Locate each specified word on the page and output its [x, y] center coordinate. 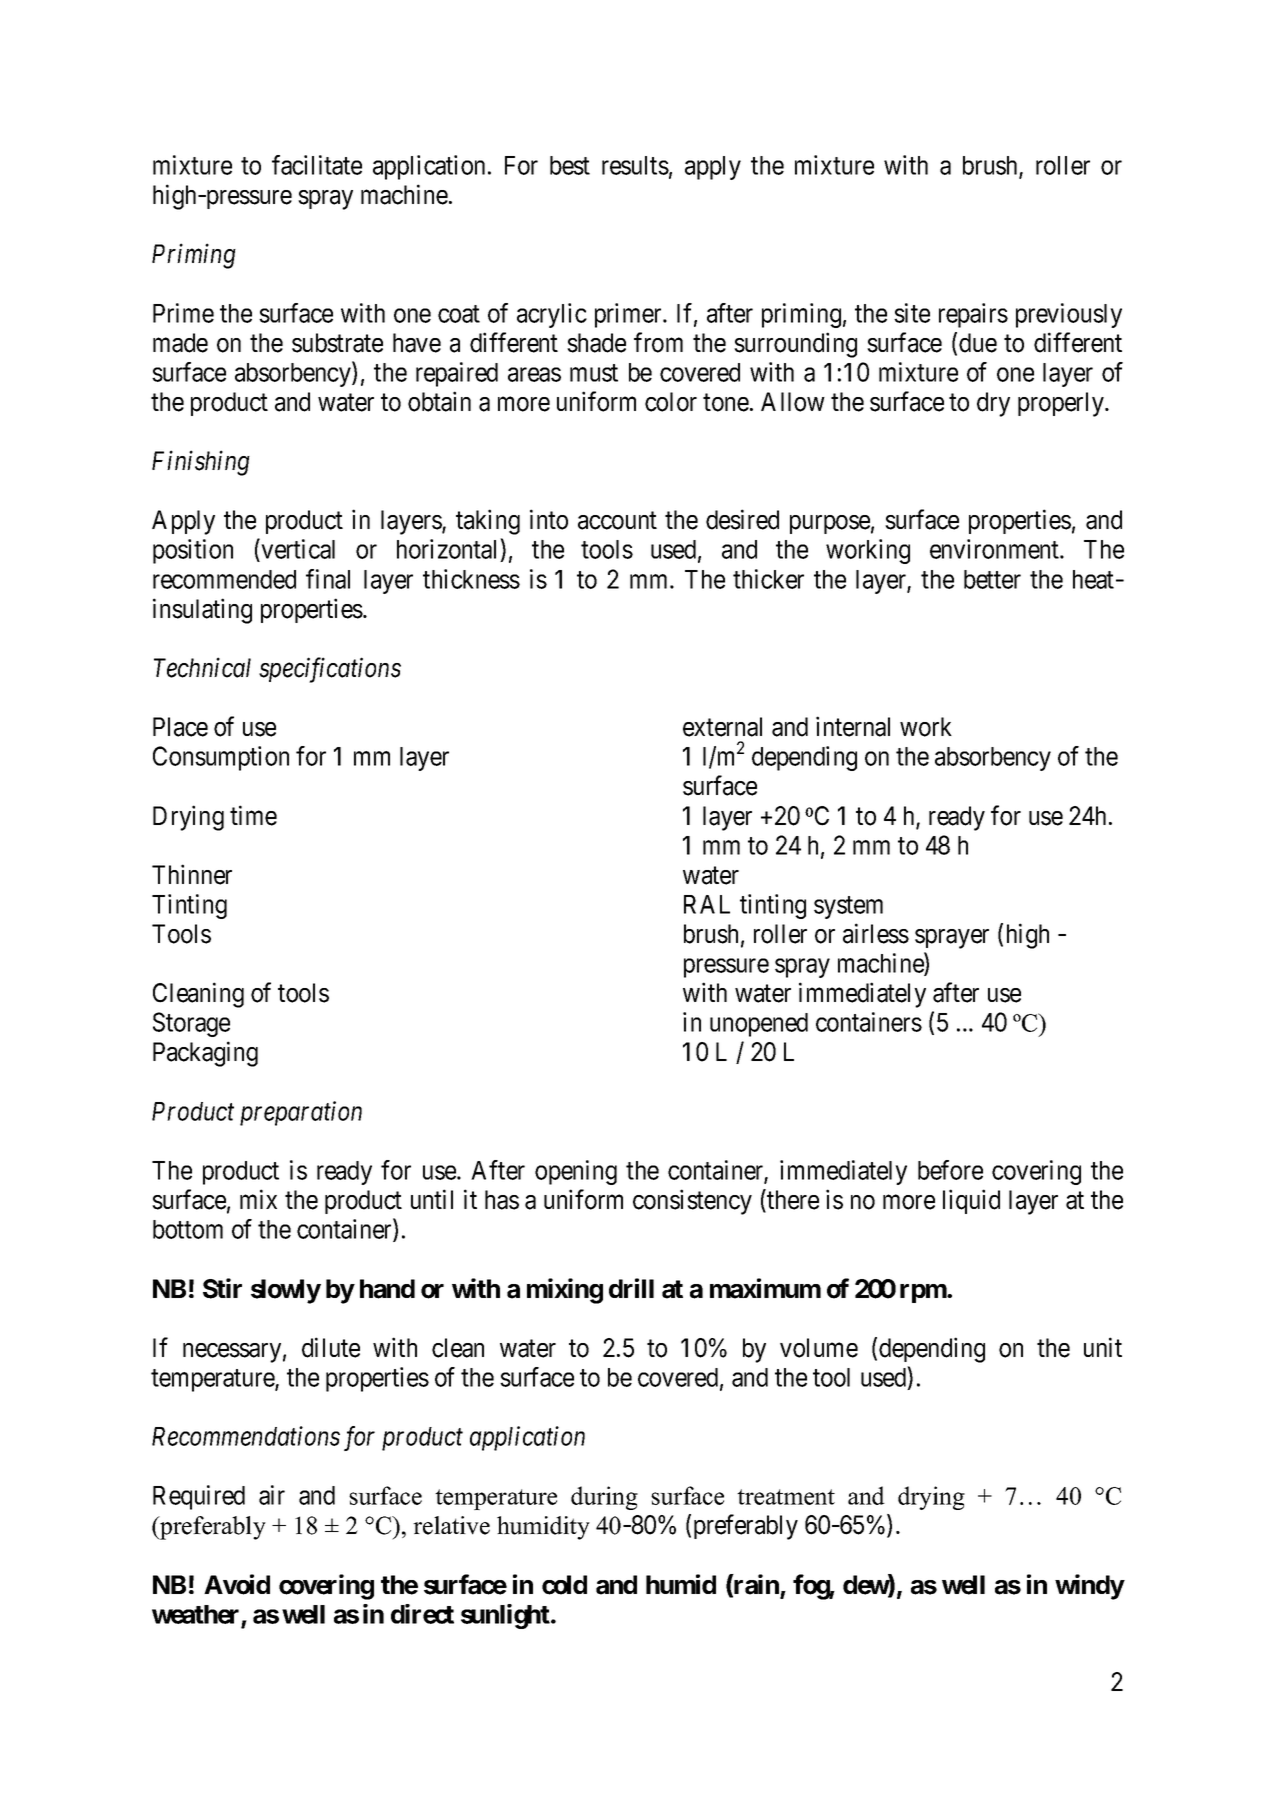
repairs [973, 315]
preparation [301, 1113]
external [722, 727]
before [950, 1170]
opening [576, 1172]
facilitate [317, 165]
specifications [330, 670]
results [635, 165]
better [992, 579]
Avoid [237, 1584]
